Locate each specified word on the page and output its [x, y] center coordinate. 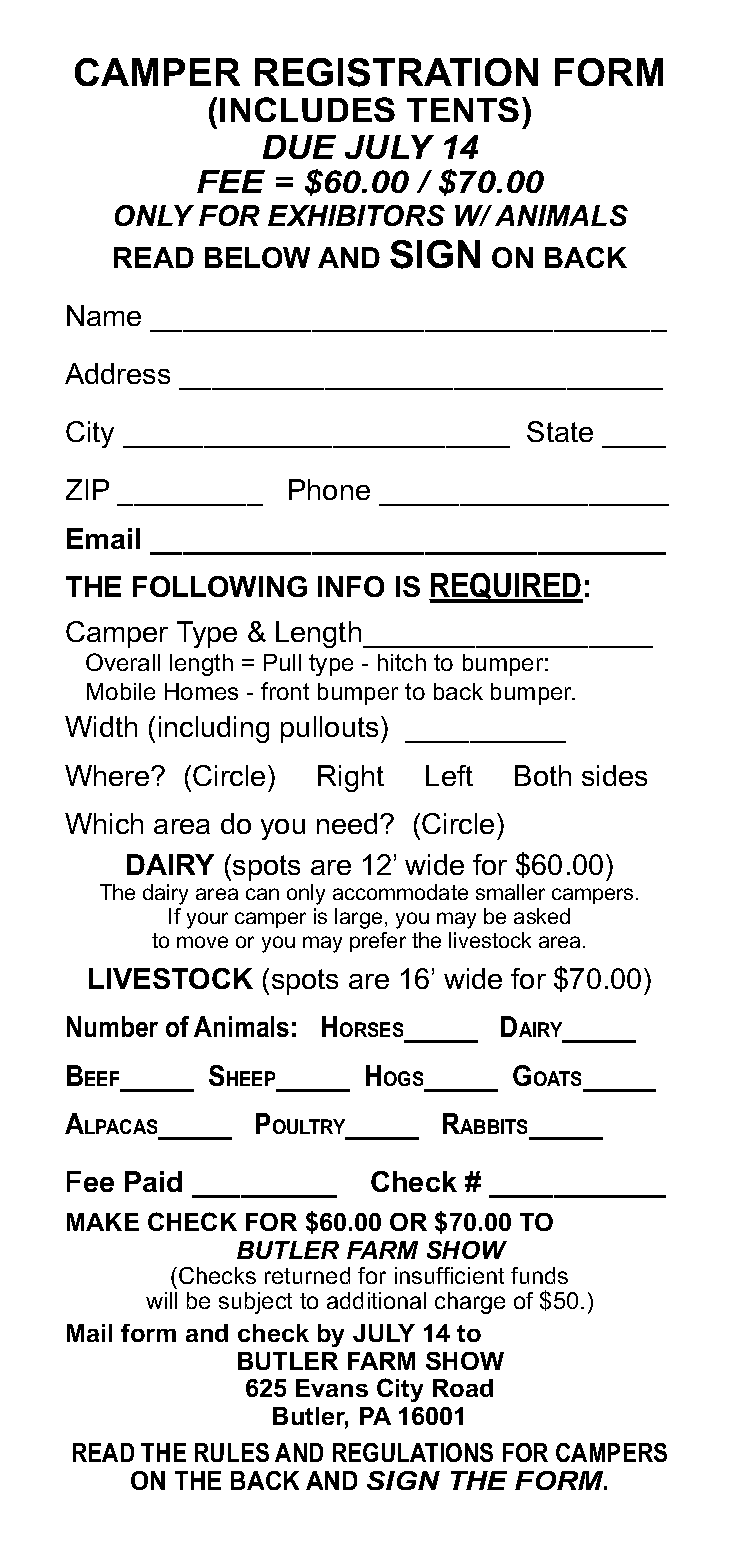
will [161, 1300]
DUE [299, 147]
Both [543, 775]
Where [108, 775]
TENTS [463, 109]
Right [351, 778]
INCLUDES [307, 109]
